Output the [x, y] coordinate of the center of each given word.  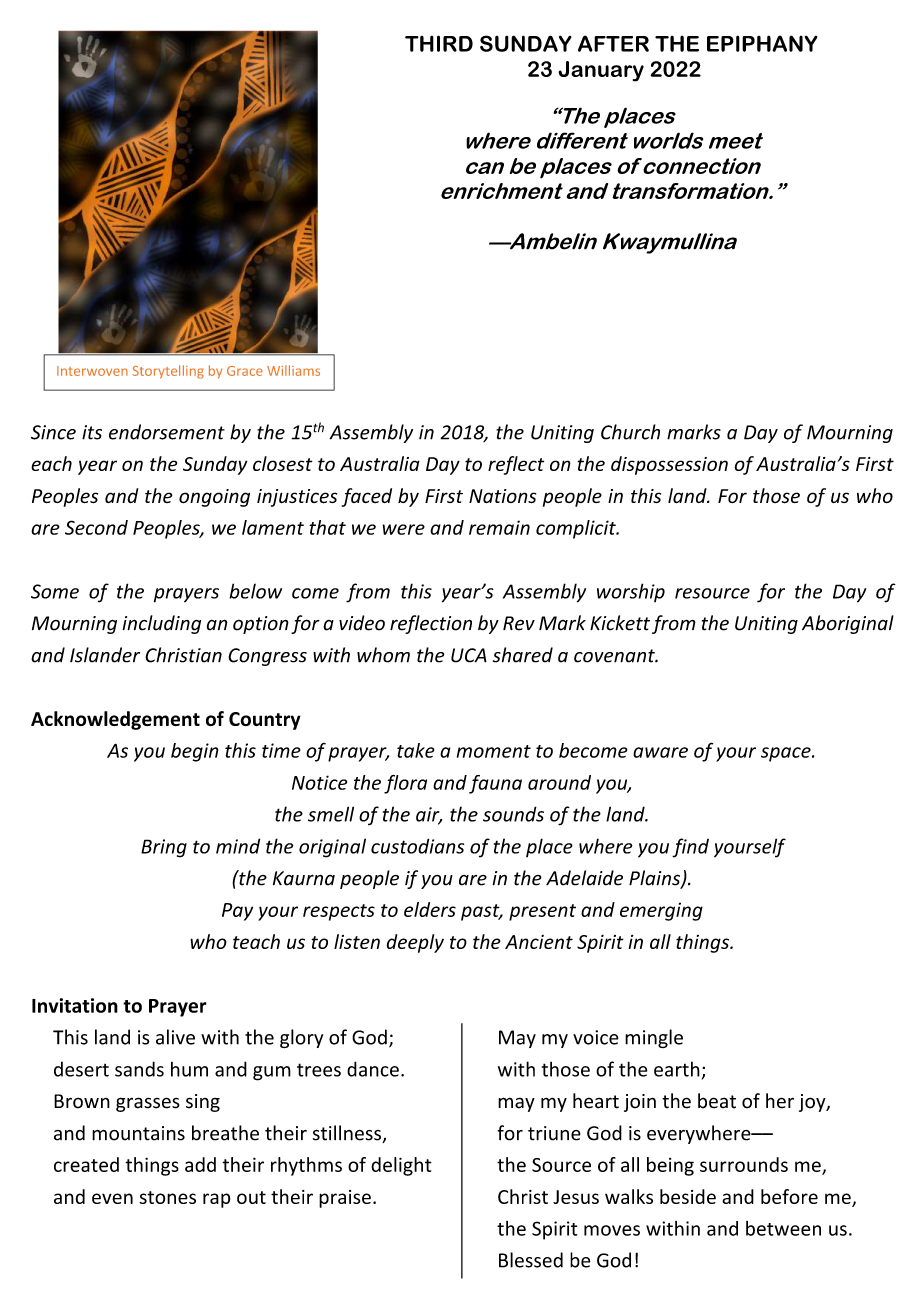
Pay [237, 912]
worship [631, 592]
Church [630, 432]
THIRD [439, 43]
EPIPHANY [762, 43]
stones [167, 1197]
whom [383, 655]
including [161, 624]
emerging [661, 912]
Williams [293, 370]
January [601, 71]
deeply [415, 943]
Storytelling [168, 372]
